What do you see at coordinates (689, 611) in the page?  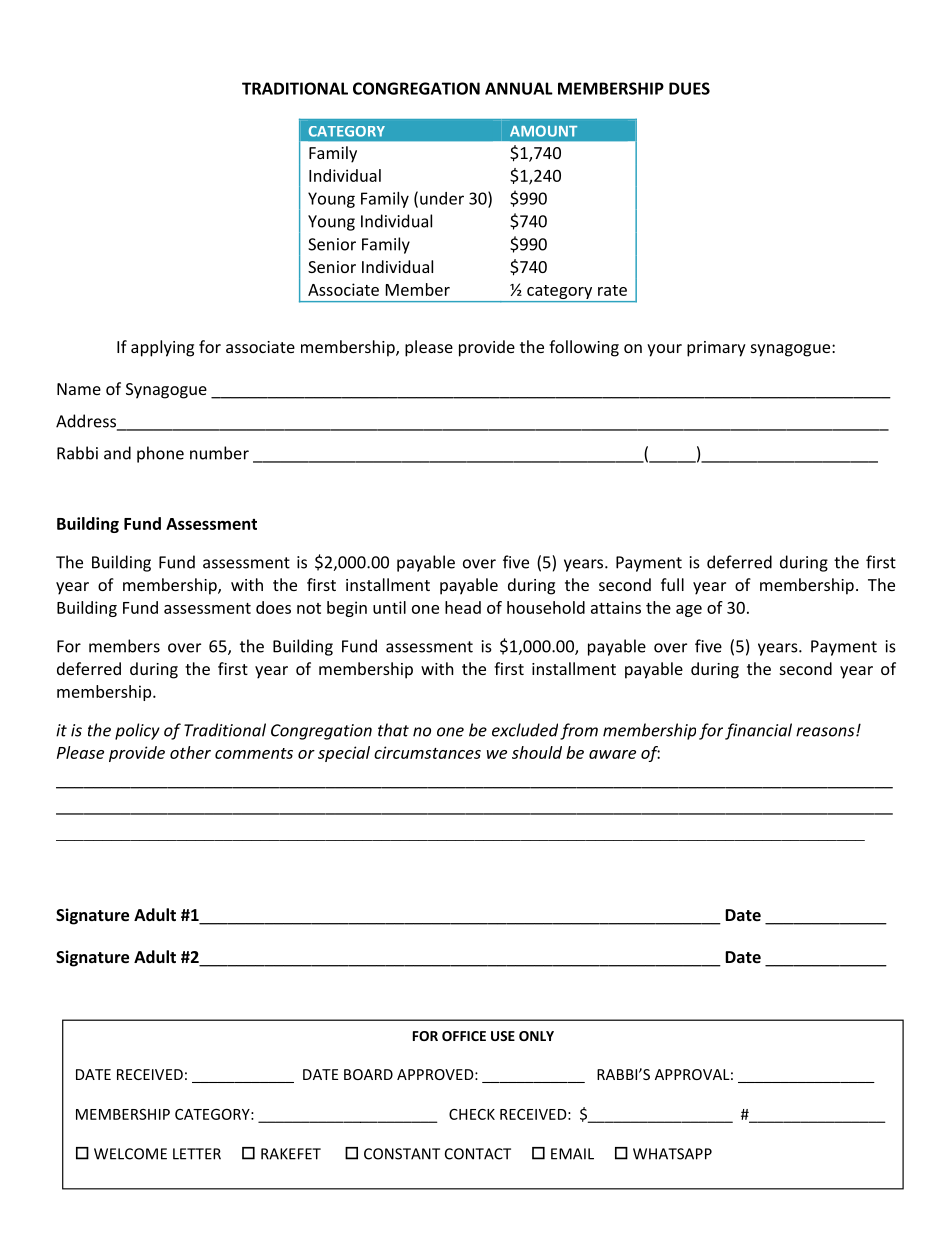 I see `age` at bounding box center [689, 611].
